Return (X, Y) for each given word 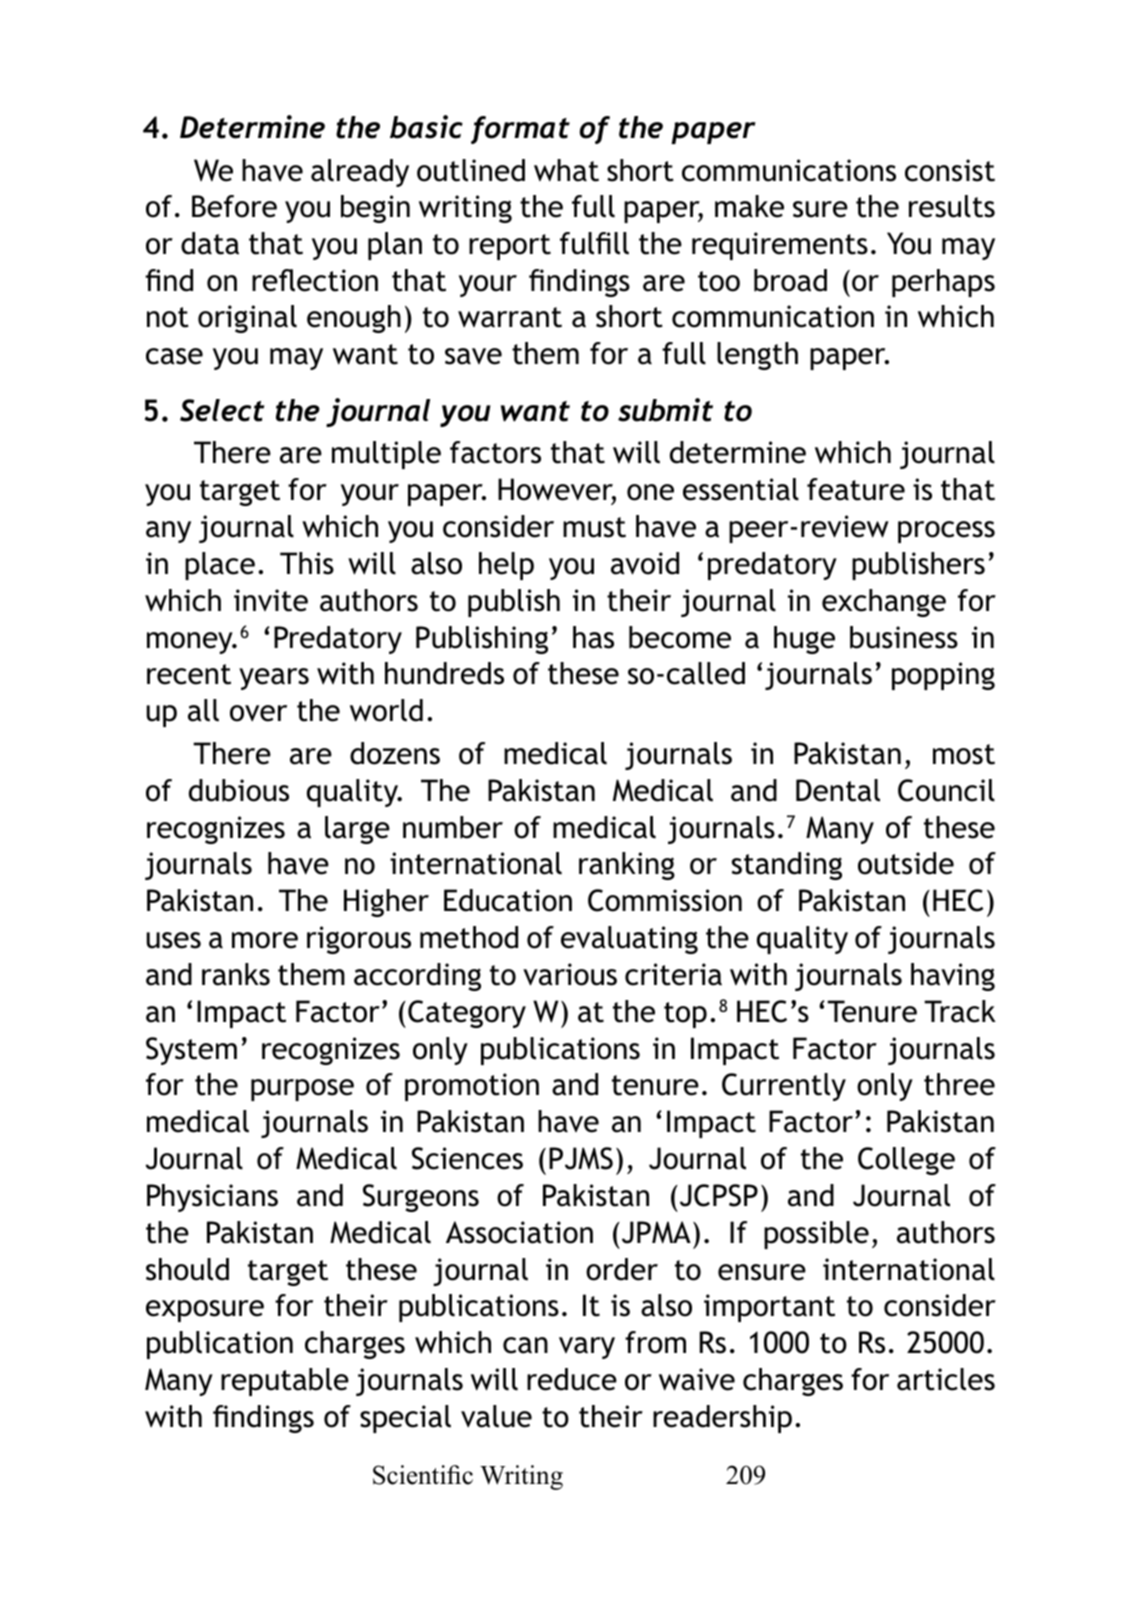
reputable (285, 1382)
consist (950, 170)
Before (234, 206)
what (566, 170)
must (594, 527)
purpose (302, 1090)
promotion (472, 1087)
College (906, 1161)
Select (222, 410)
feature (856, 489)
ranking (627, 866)
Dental (838, 790)
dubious (239, 790)
